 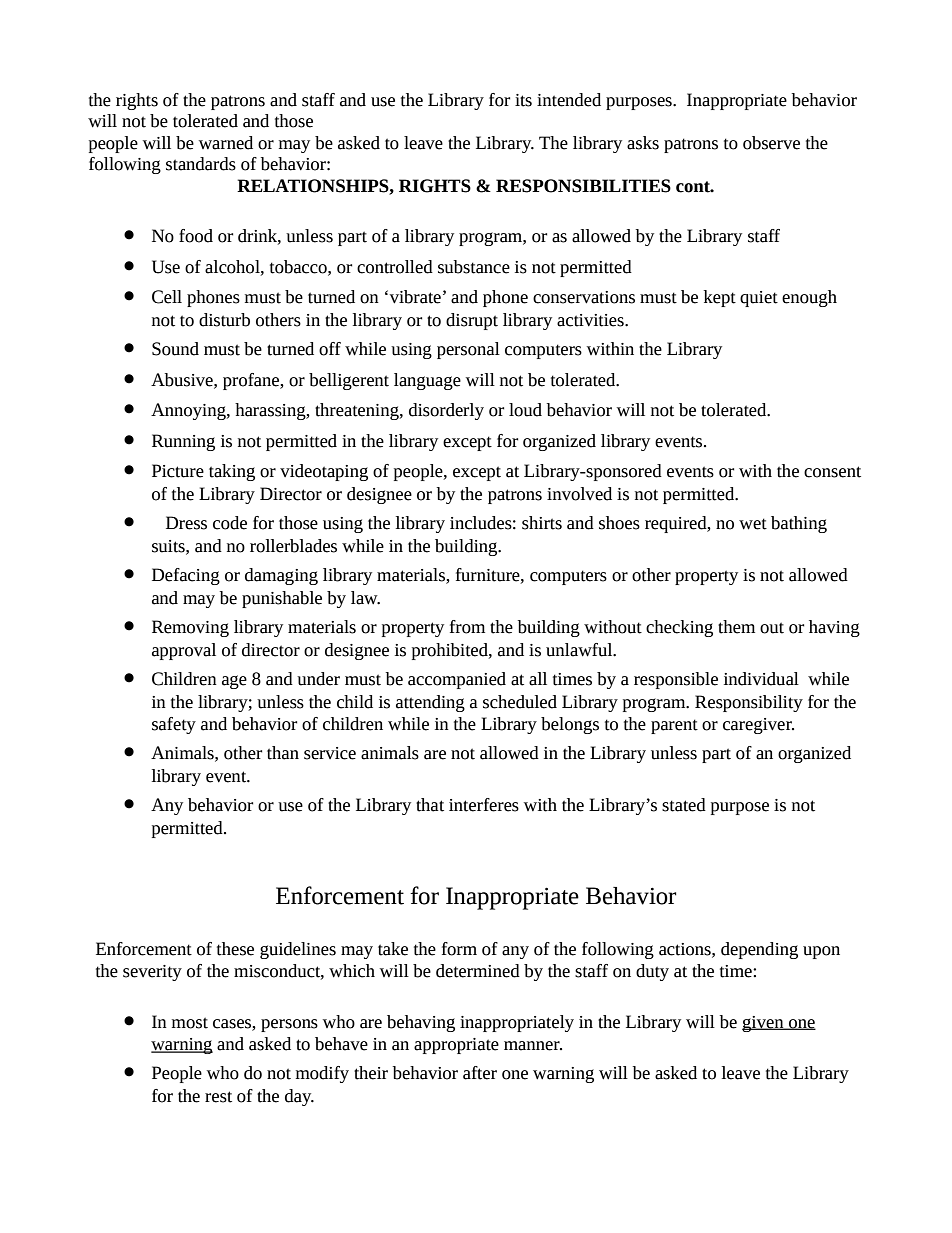 What do you see at coordinates (480, 1073) in the page?
I see `after` at bounding box center [480, 1073].
